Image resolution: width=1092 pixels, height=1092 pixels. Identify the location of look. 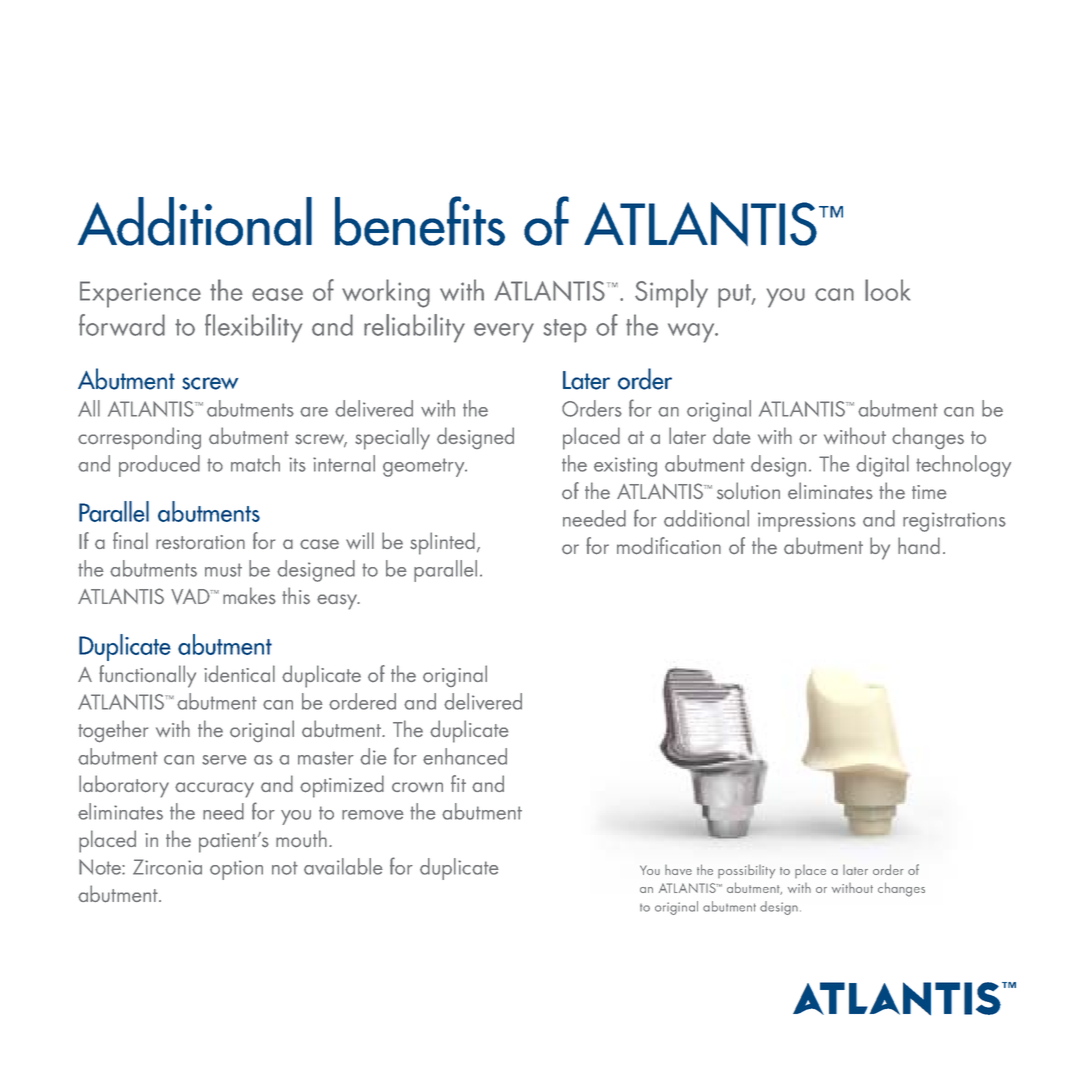
(887, 290).
